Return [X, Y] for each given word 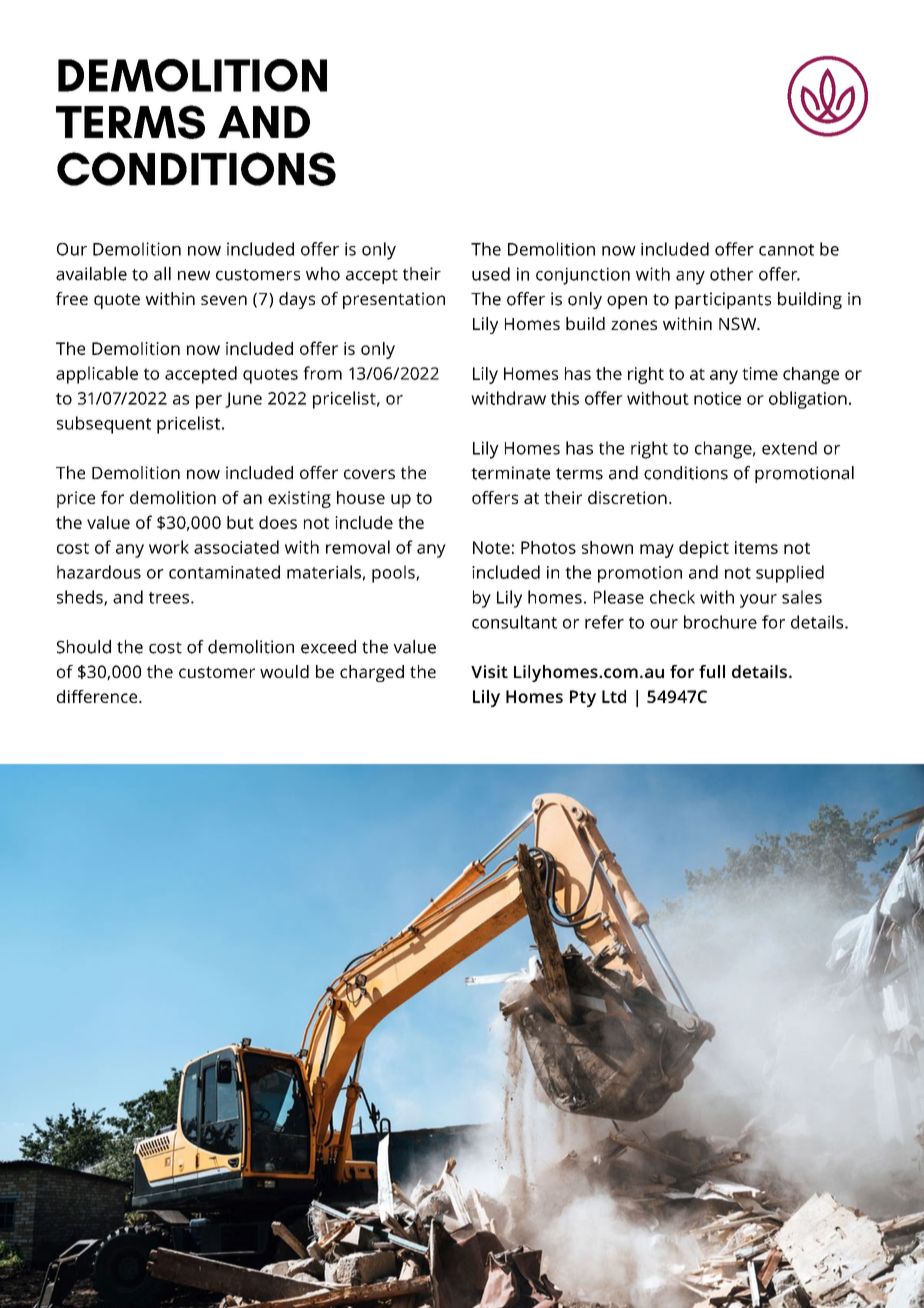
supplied [790, 574]
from [322, 373]
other [731, 274]
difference [98, 696]
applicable [97, 375]
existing [299, 499]
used [491, 274]
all [162, 274]
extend [789, 448]
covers [369, 474]
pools [394, 574]
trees [169, 598]
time [760, 373]
